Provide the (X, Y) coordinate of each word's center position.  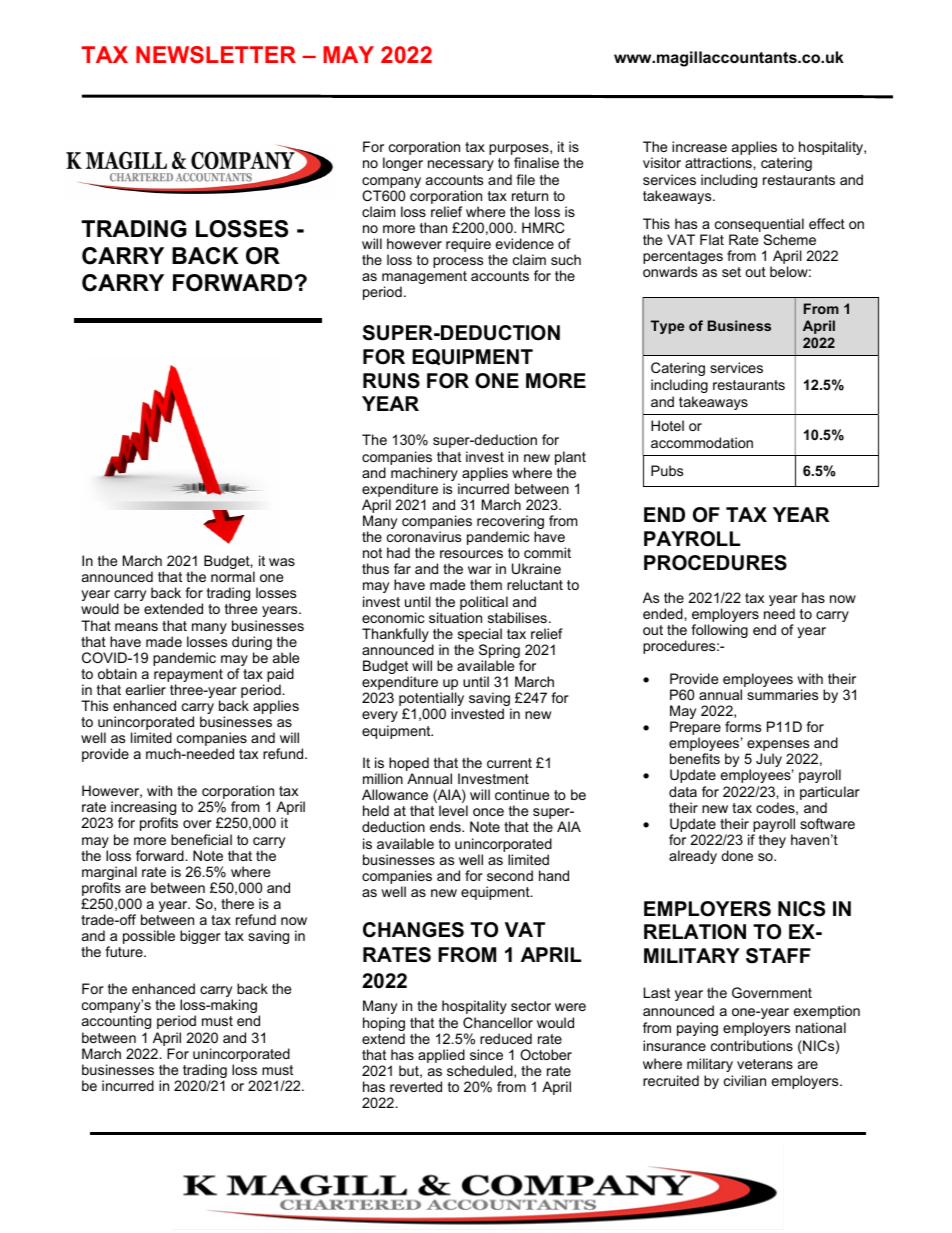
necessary (461, 165)
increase (699, 146)
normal (233, 576)
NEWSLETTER (216, 54)
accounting (116, 1022)
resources (471, 554)
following (719, 631)
